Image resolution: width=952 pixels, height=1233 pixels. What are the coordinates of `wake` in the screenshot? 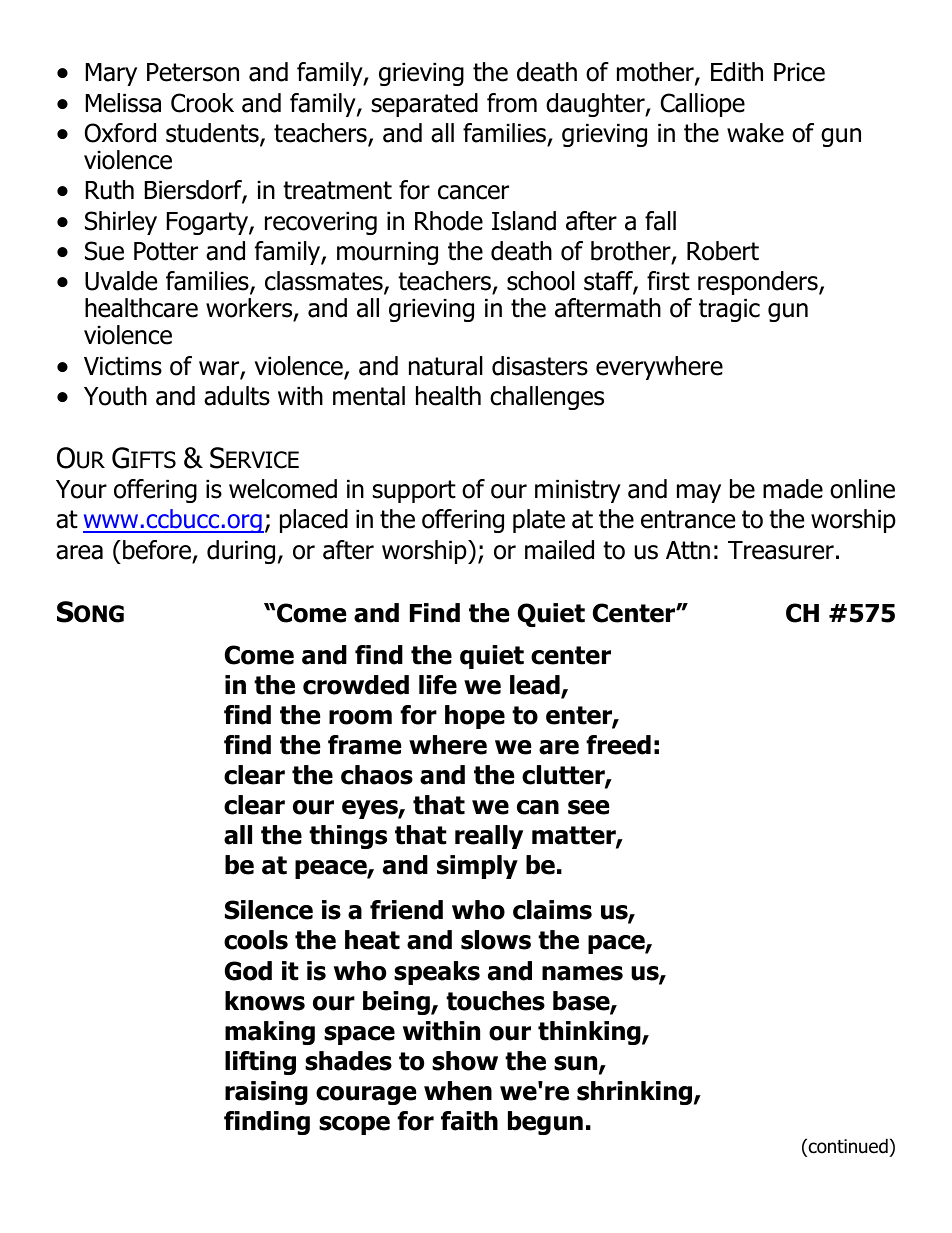 It's located at (755, 133).
